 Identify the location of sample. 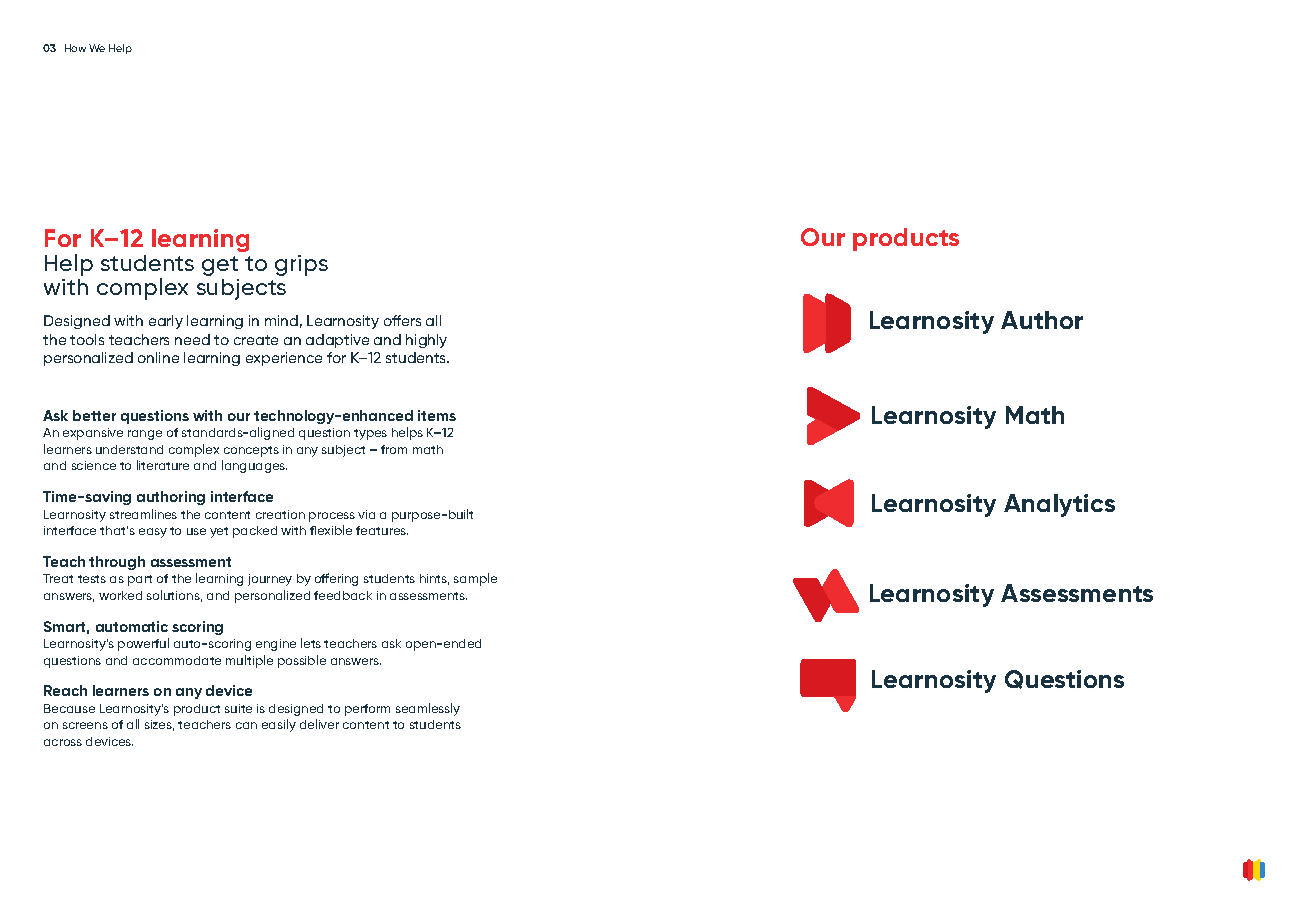
(475, 579).
